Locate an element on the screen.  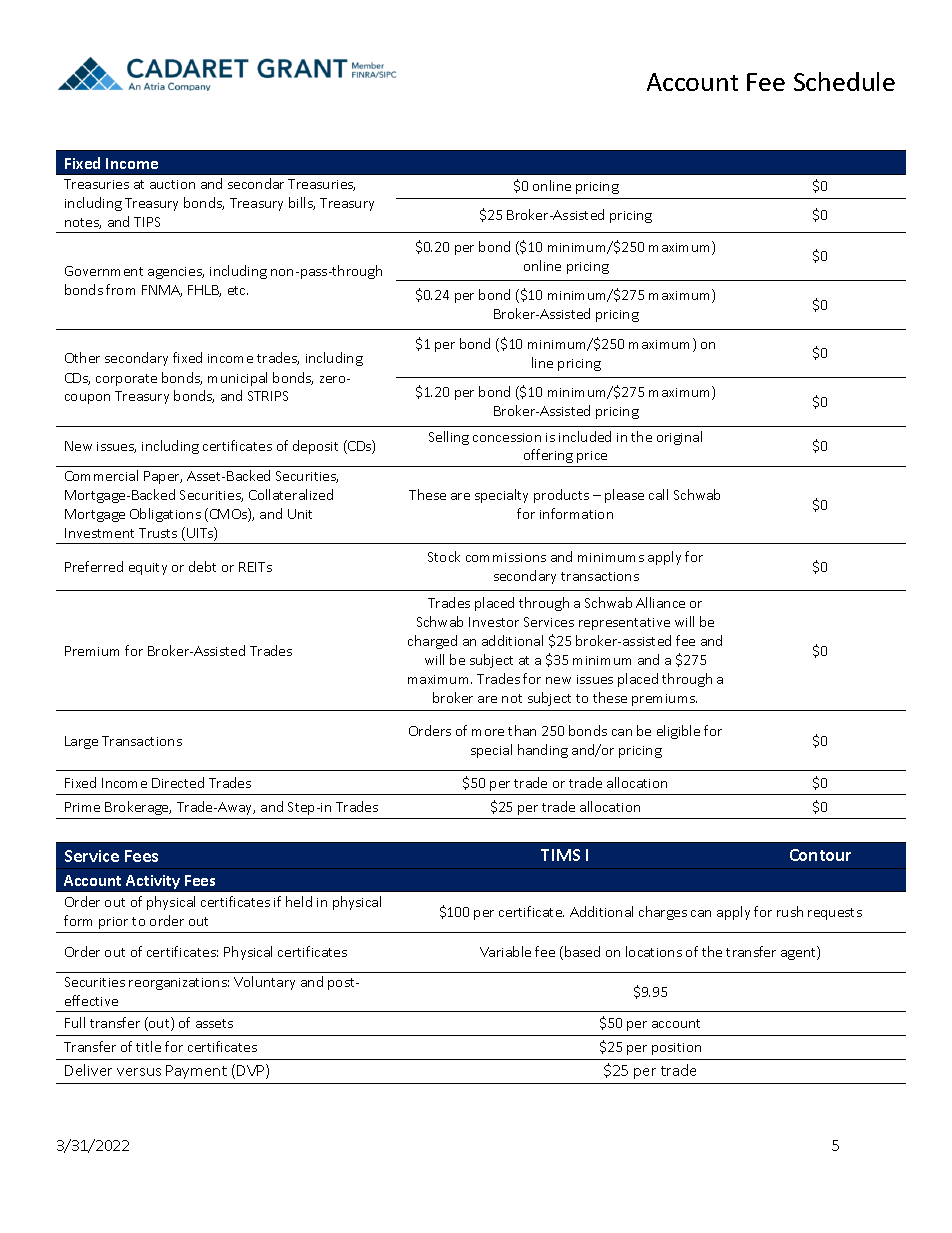
original is located at coordinates (679, 438).
